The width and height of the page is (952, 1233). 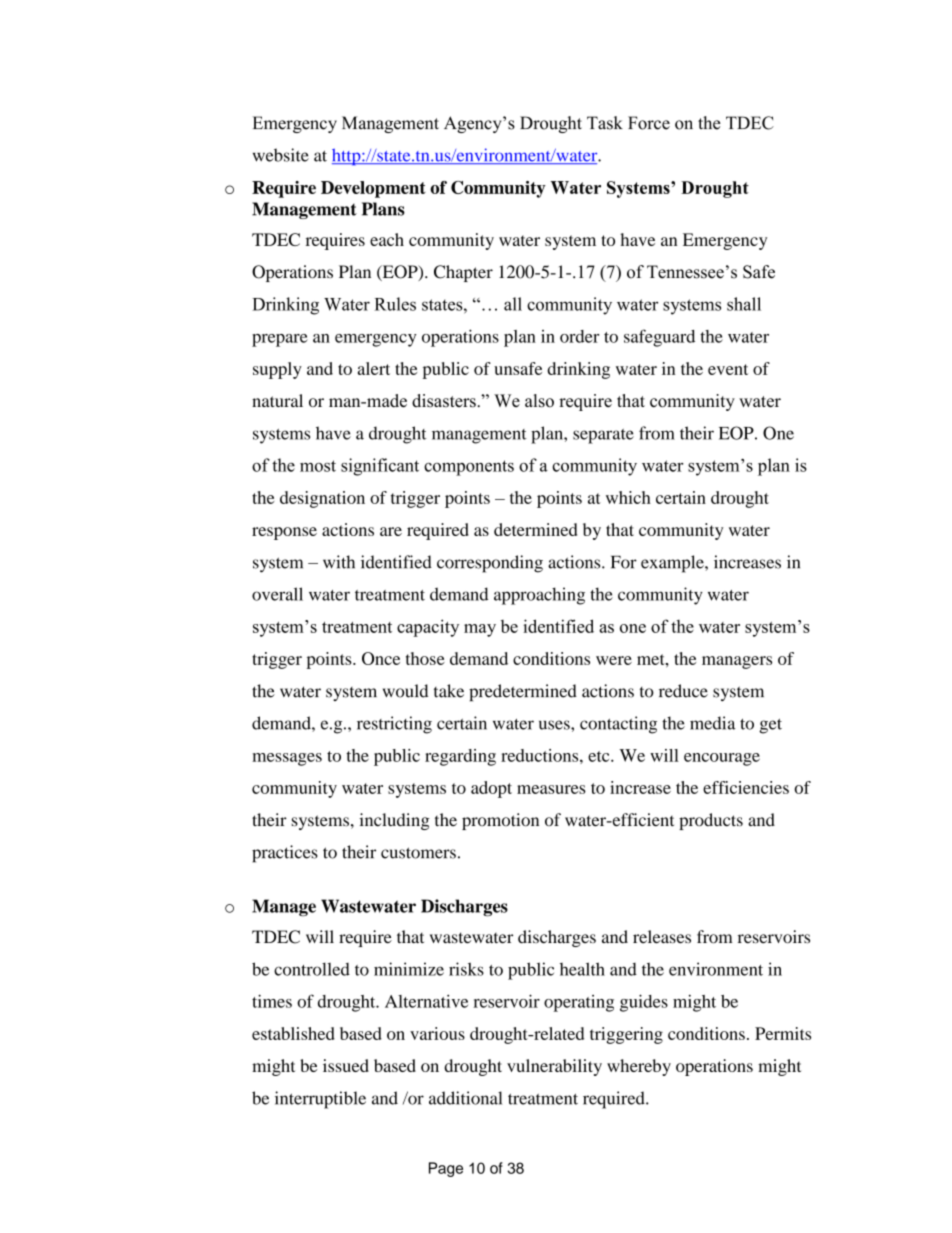 I want to click on example, so click(x=673, y=564).
